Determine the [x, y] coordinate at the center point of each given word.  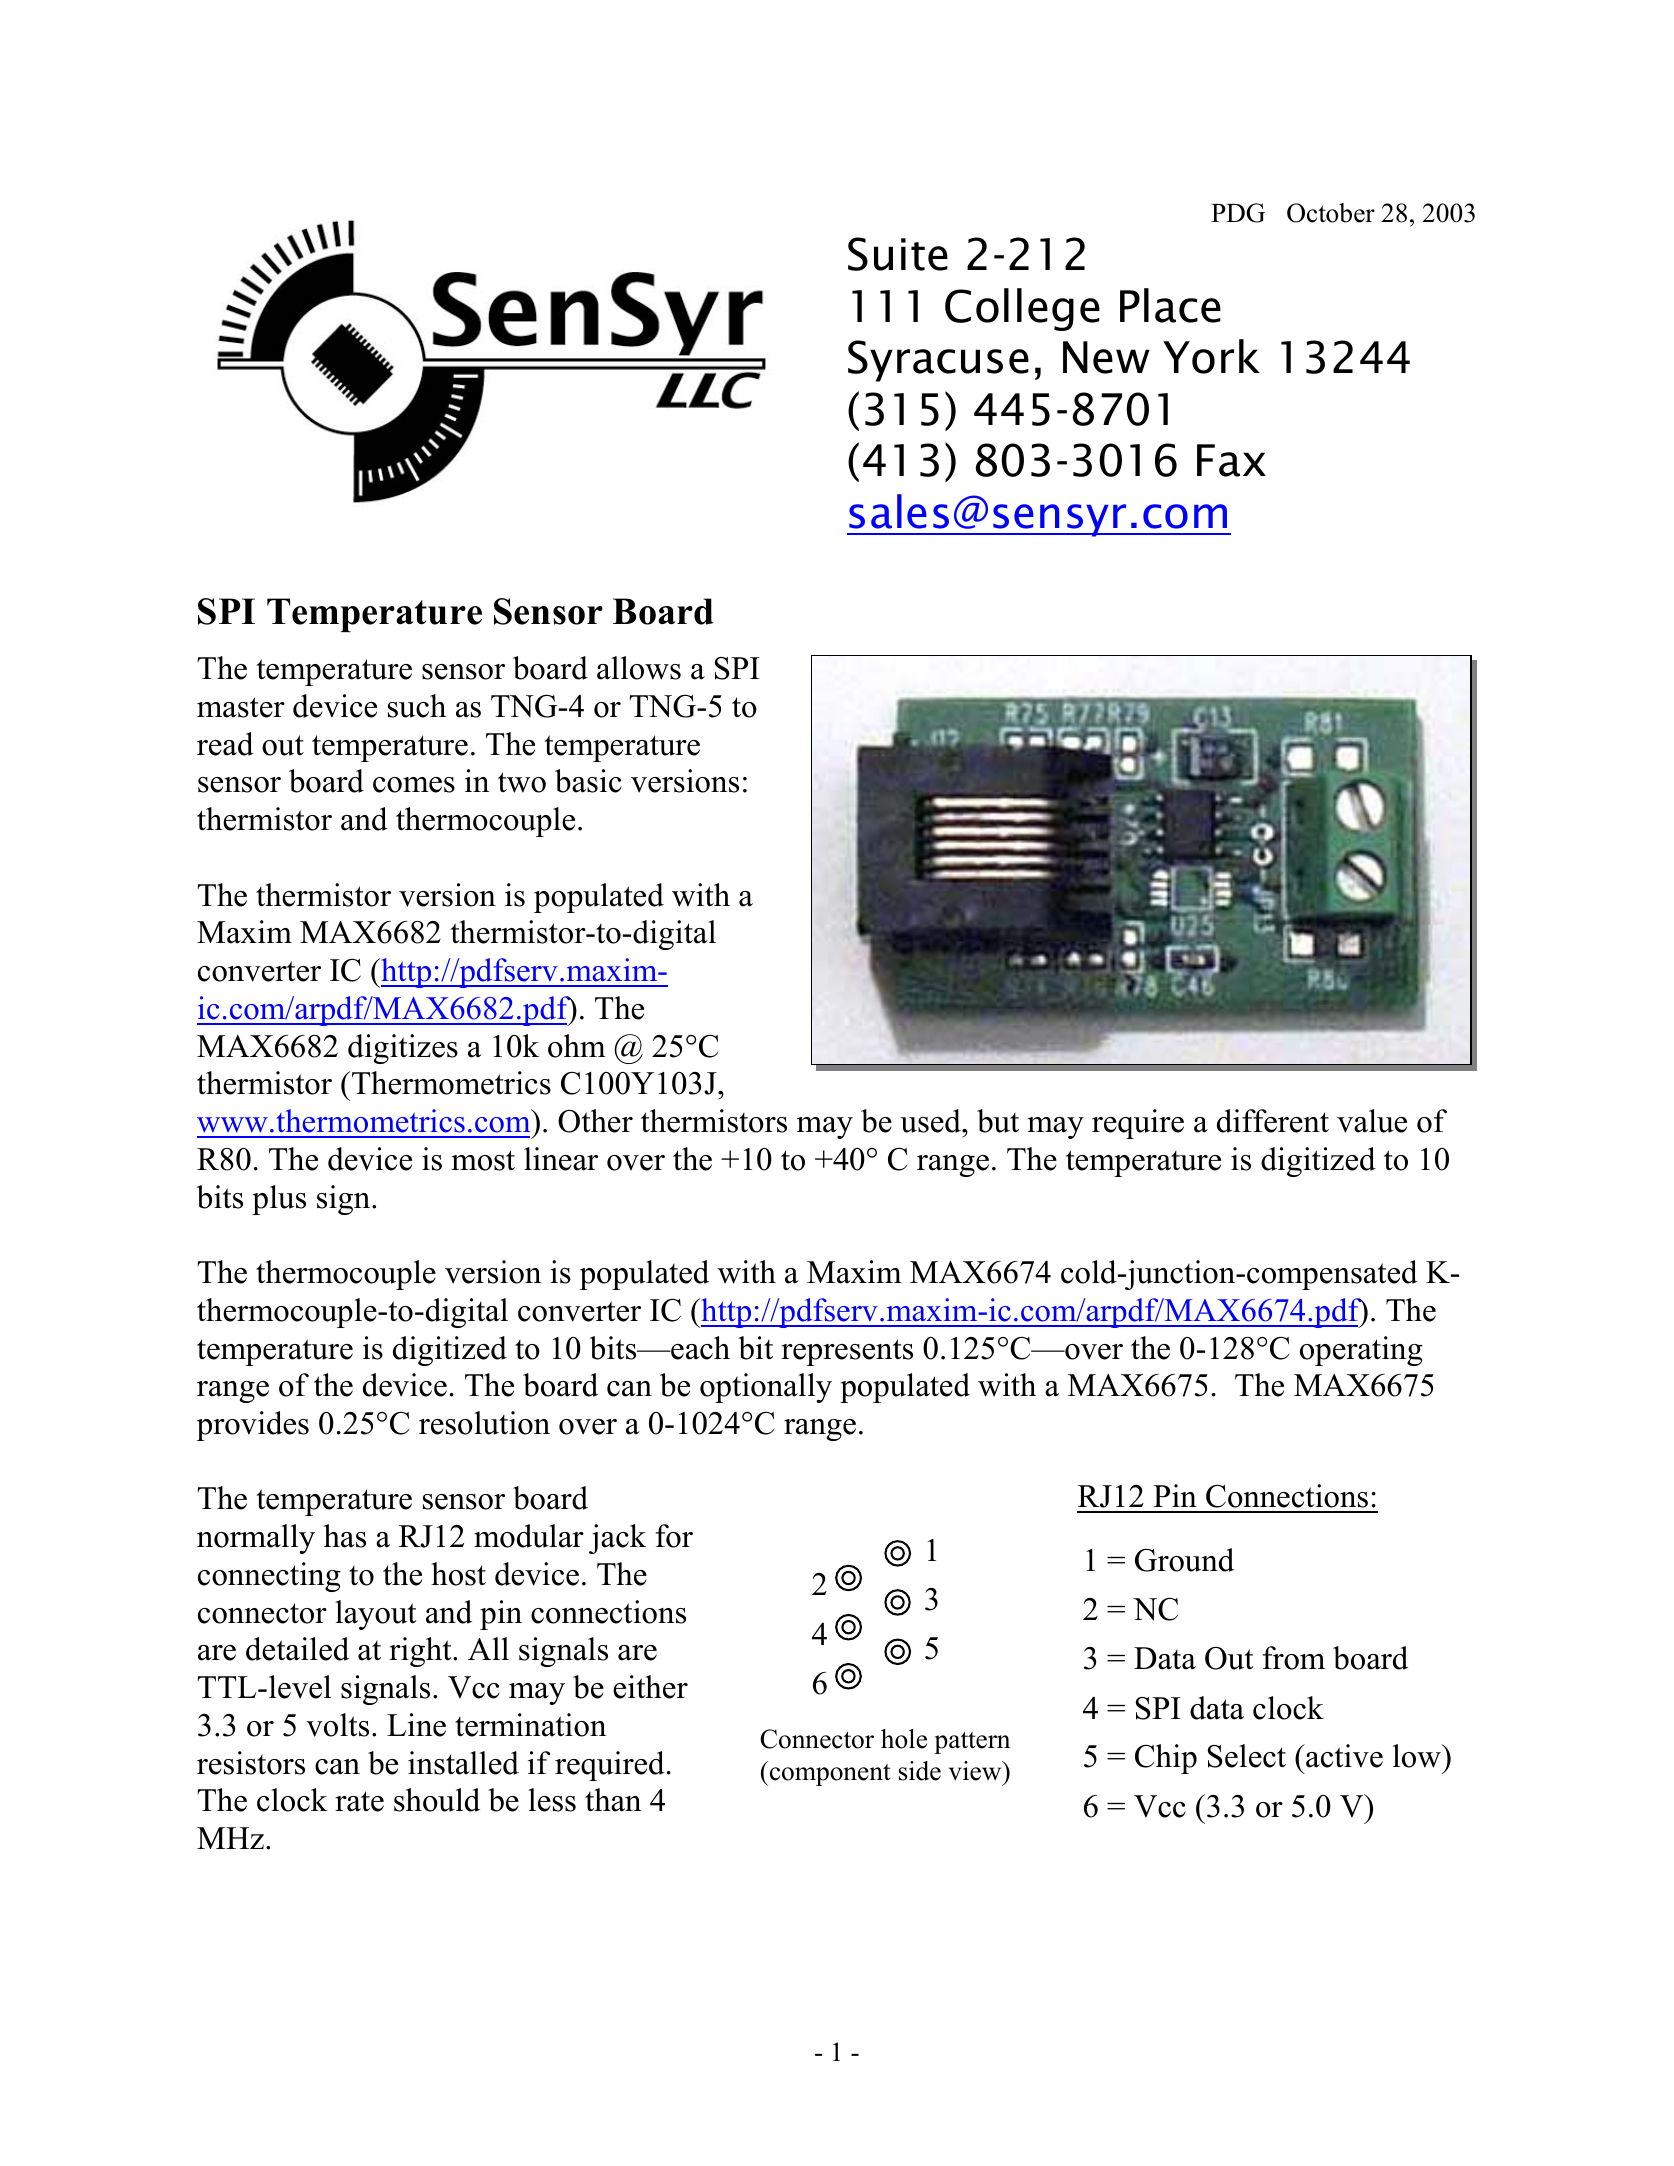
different [1273, 1121]
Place [1170, 305]
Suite [898, 254]
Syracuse [938, 361]
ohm [577, 1046]
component [829, 1773]
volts [337, 1725]
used [931, 1121]
